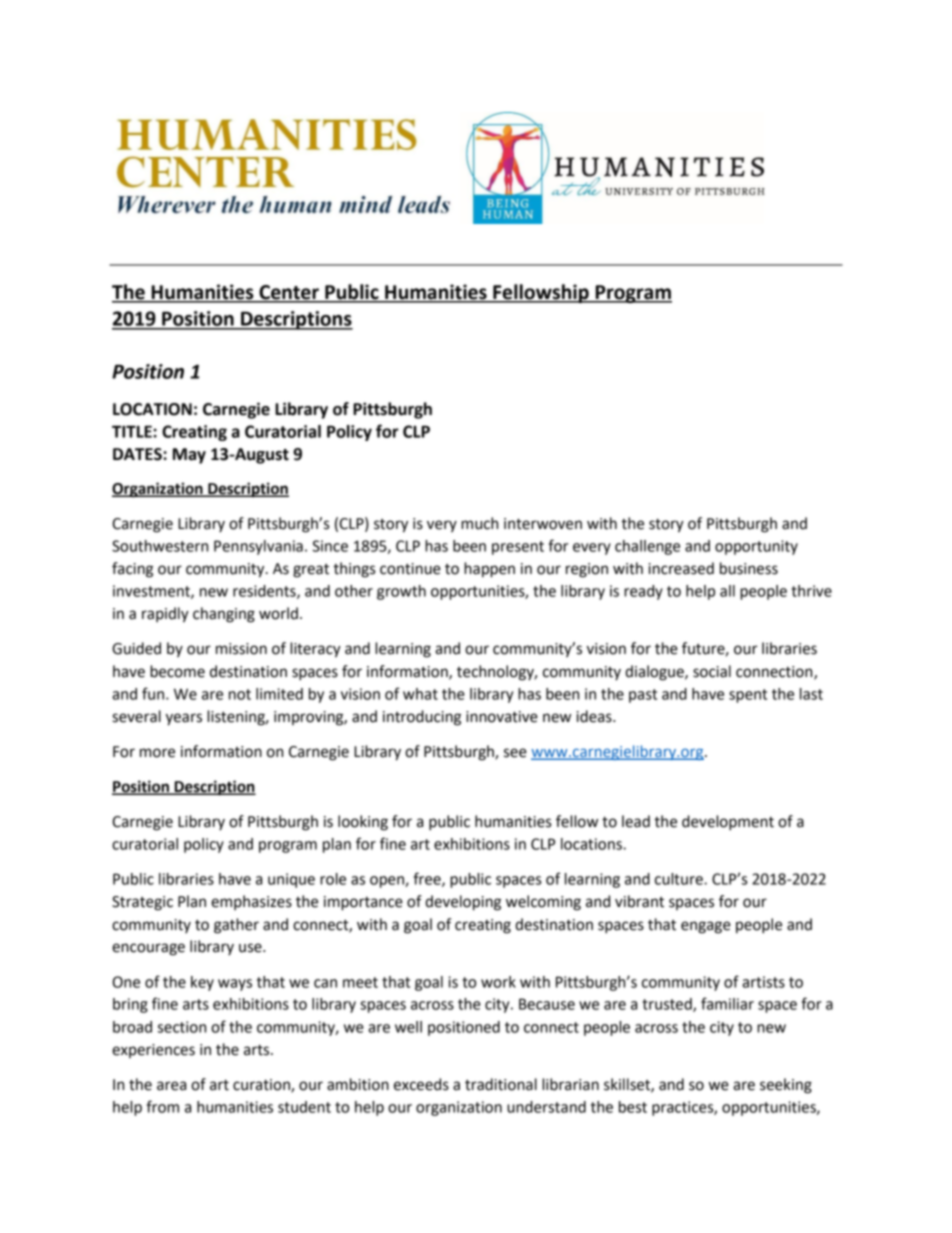 The width and height of the document is (952, 1233). What do you see at coordinates (171, 1086) in the document?
I see `area` at bounding box center [171, 1086].
